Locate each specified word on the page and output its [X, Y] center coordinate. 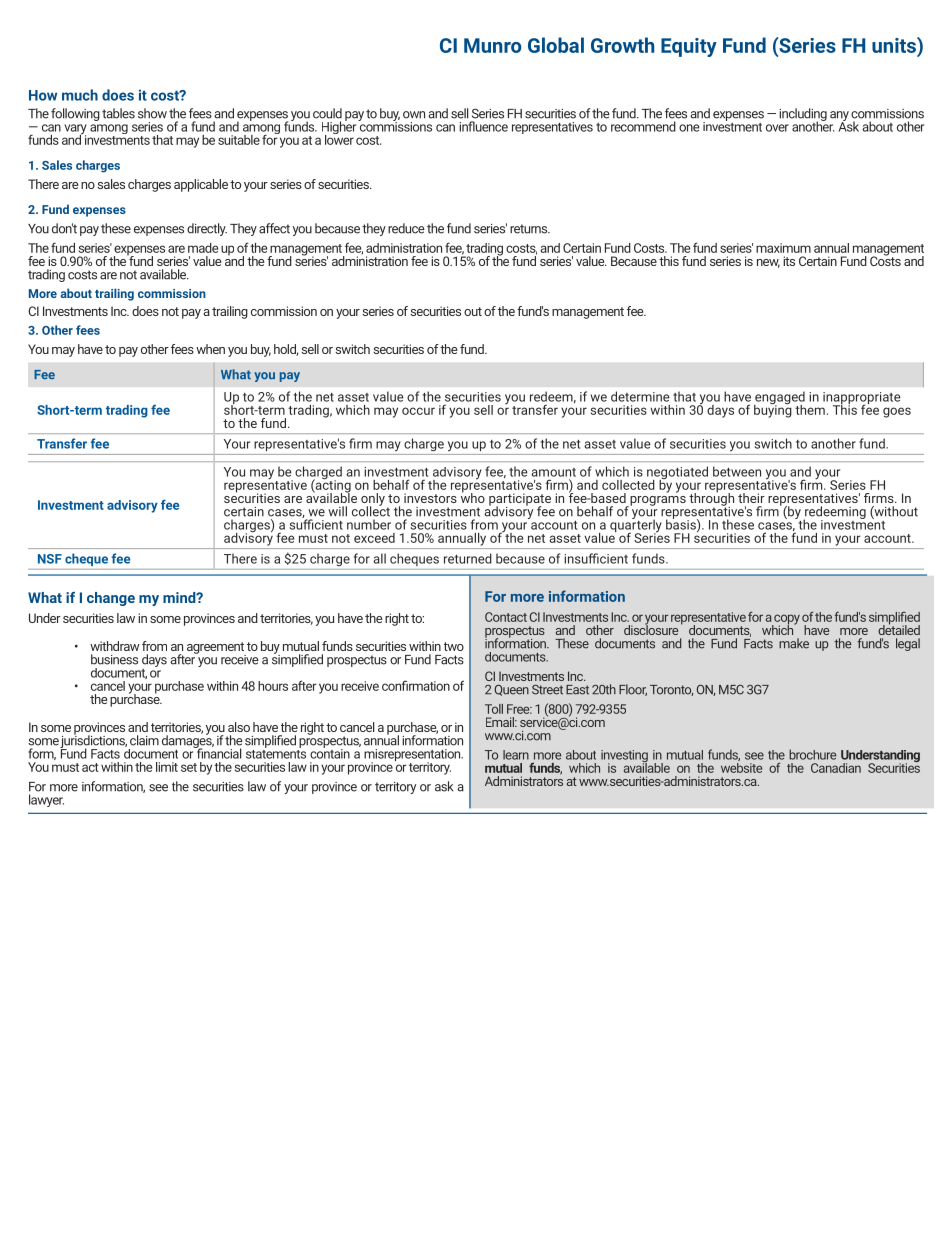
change [111, 599]
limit [167, 767]
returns [530, 229]
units [895, 45]
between [737, 471]
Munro [492, 45]
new [768, 263]
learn [516, 755]
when [210, 349]
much [80, 95]
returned [468, 558]
